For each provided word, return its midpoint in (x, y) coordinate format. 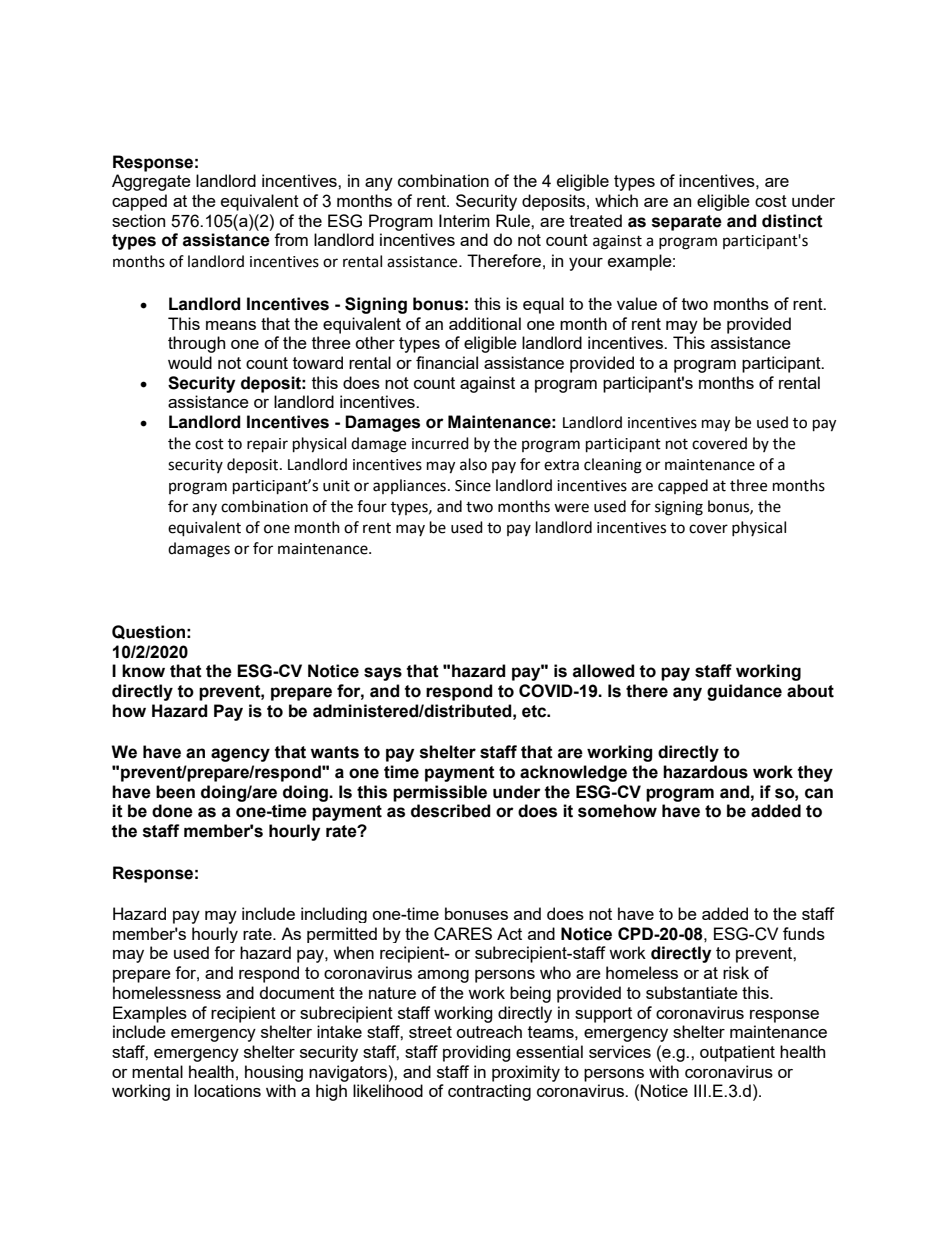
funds (804, 933)
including (334, 915)
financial (447, 362)
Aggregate (151, 182)
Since (473, 486)
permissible (440, 793)
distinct (792, 221)
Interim (464, 220)
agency (240, 755)
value (637, 303)
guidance (744, 692)
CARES (463, 934)
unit (336, 486)
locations (227, 1090)
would (190, 362)
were (571, 508)
